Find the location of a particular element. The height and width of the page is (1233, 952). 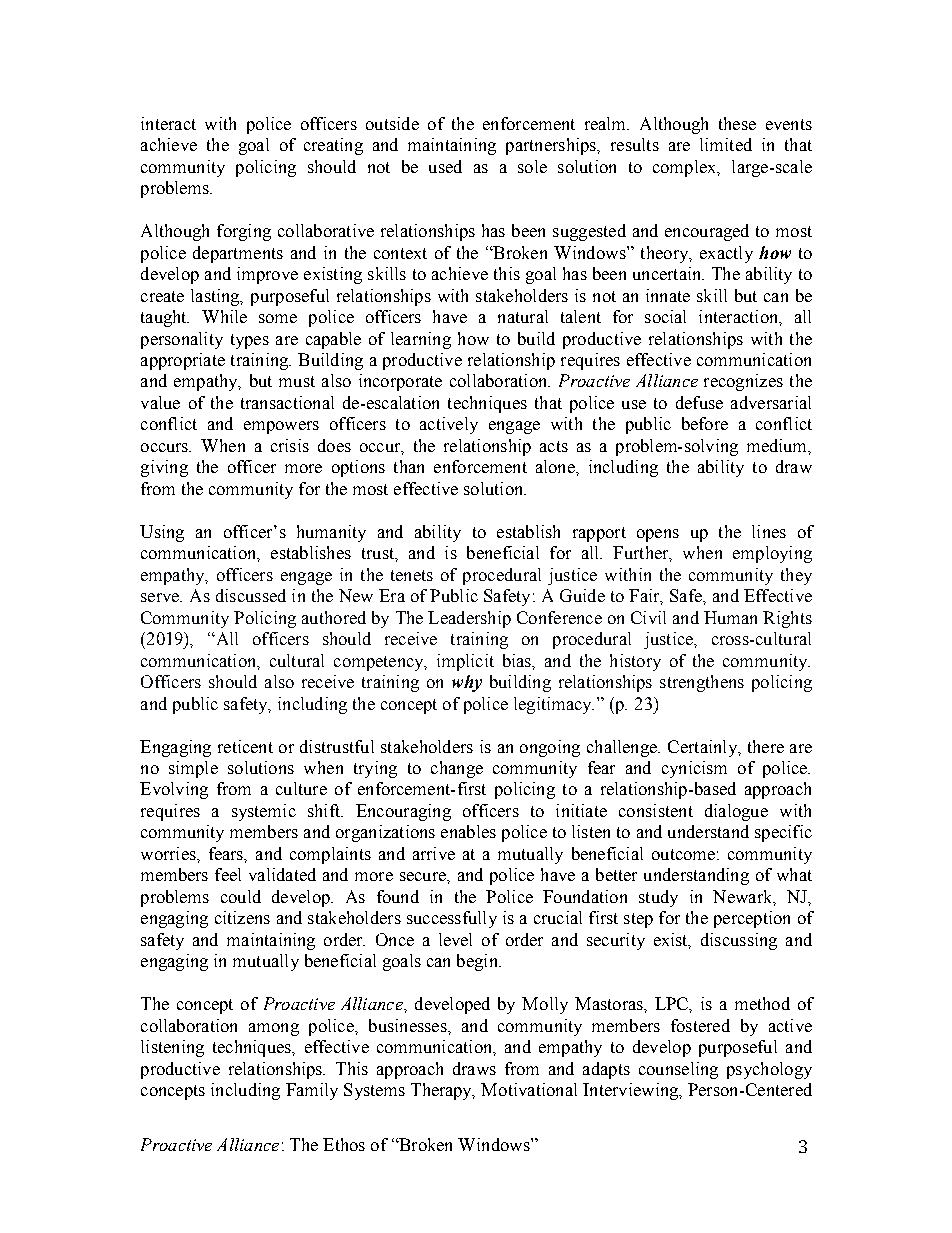

limited is located at coordinates (726, 144).
